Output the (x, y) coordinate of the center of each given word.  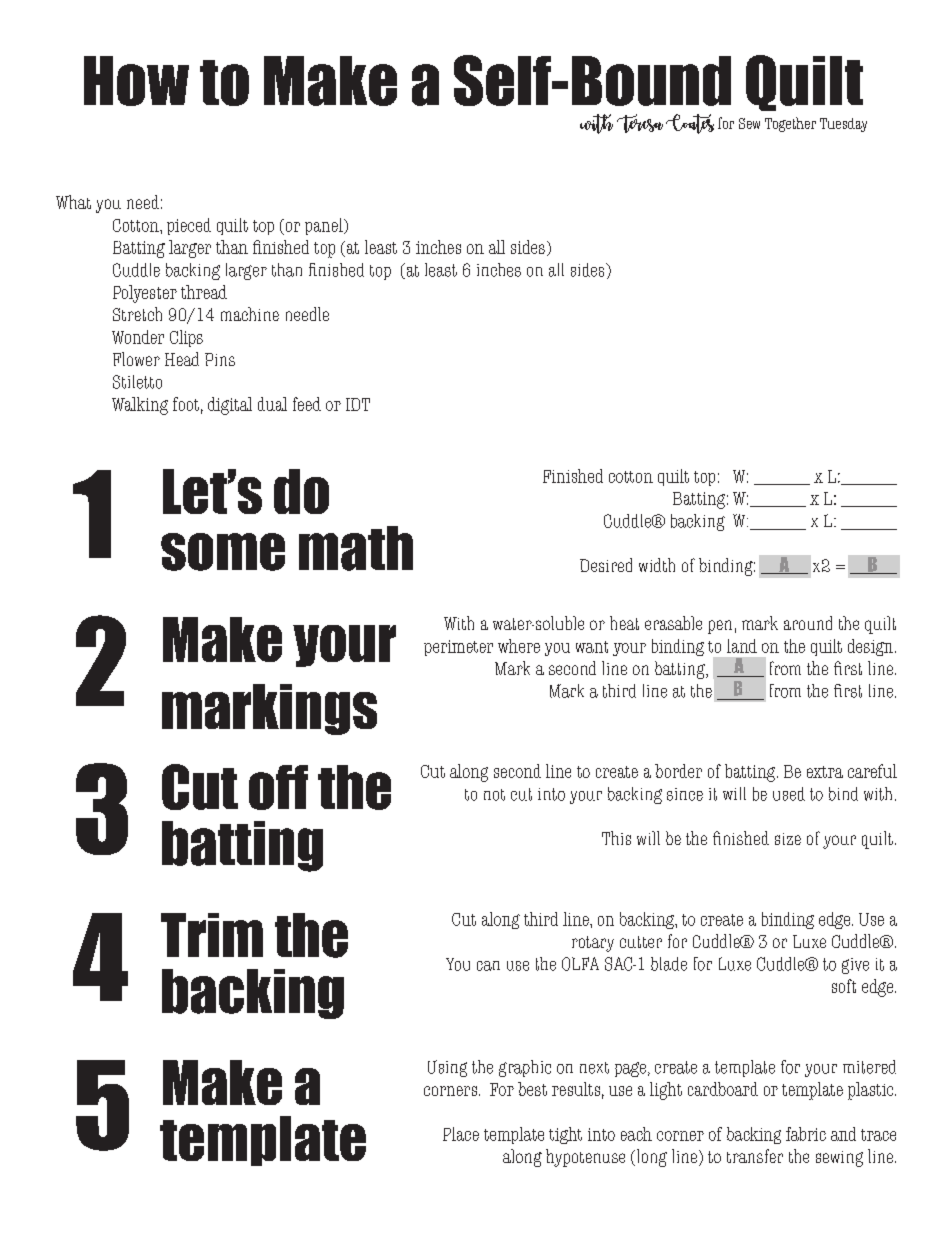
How (136, 81)
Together (790, 124)
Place (461, 1134)
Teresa (640, 123)
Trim (212, 935)
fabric (806, 1134)
